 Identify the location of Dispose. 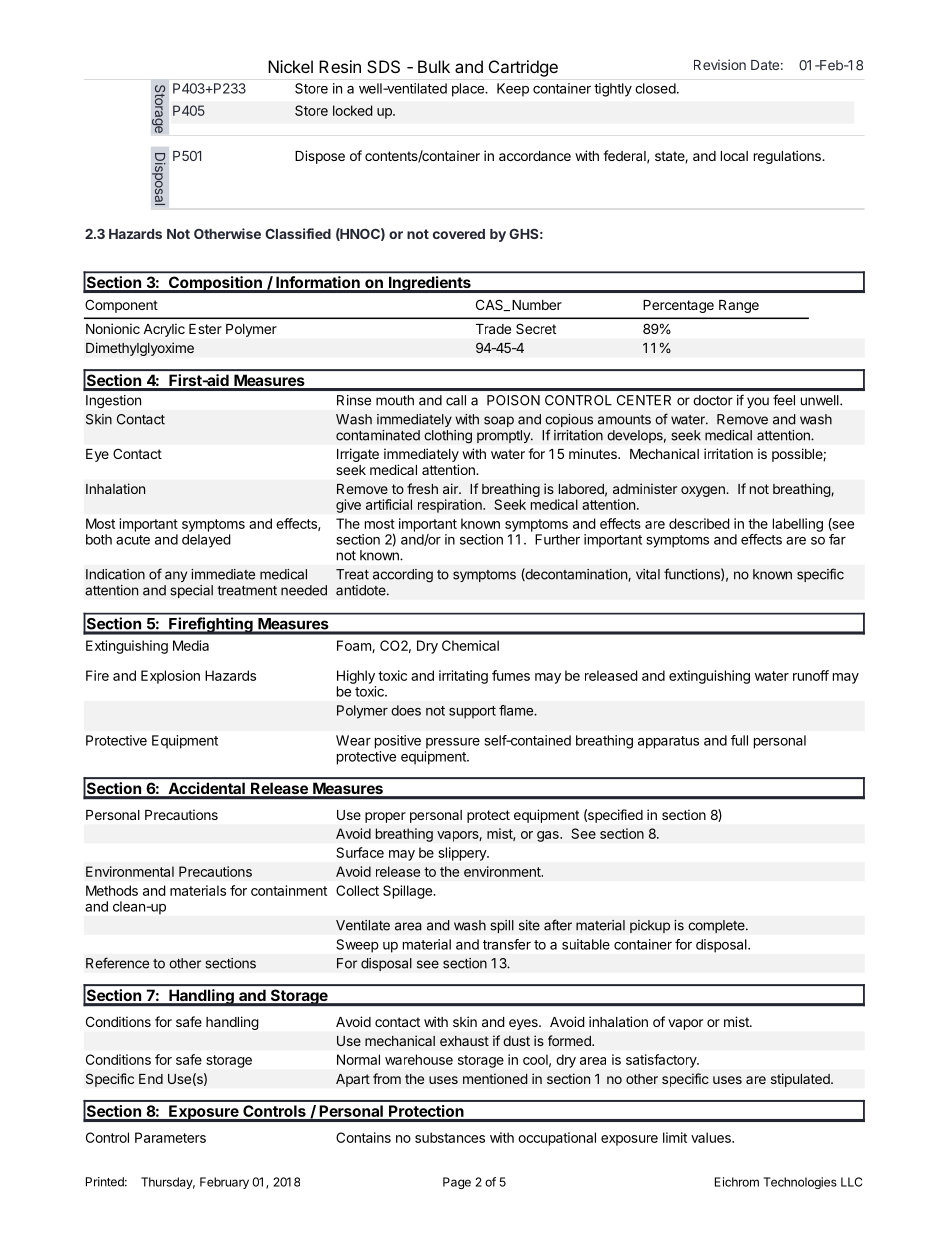
(320, 157).
